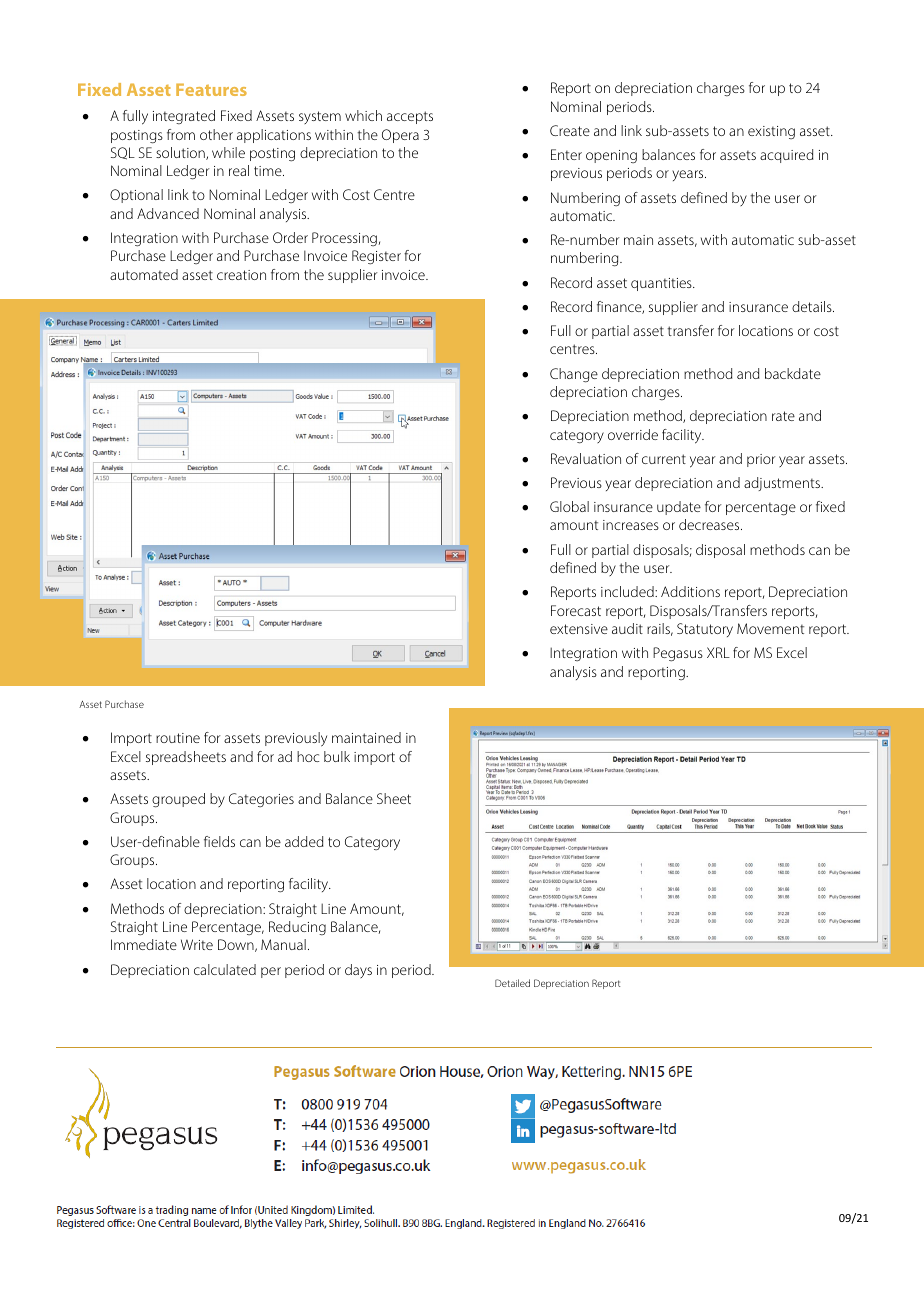 This screenshot has width=924, height=1308. Describe the element at coordinates (710, 524) in the screenshot. I see `decreases` at that location.
